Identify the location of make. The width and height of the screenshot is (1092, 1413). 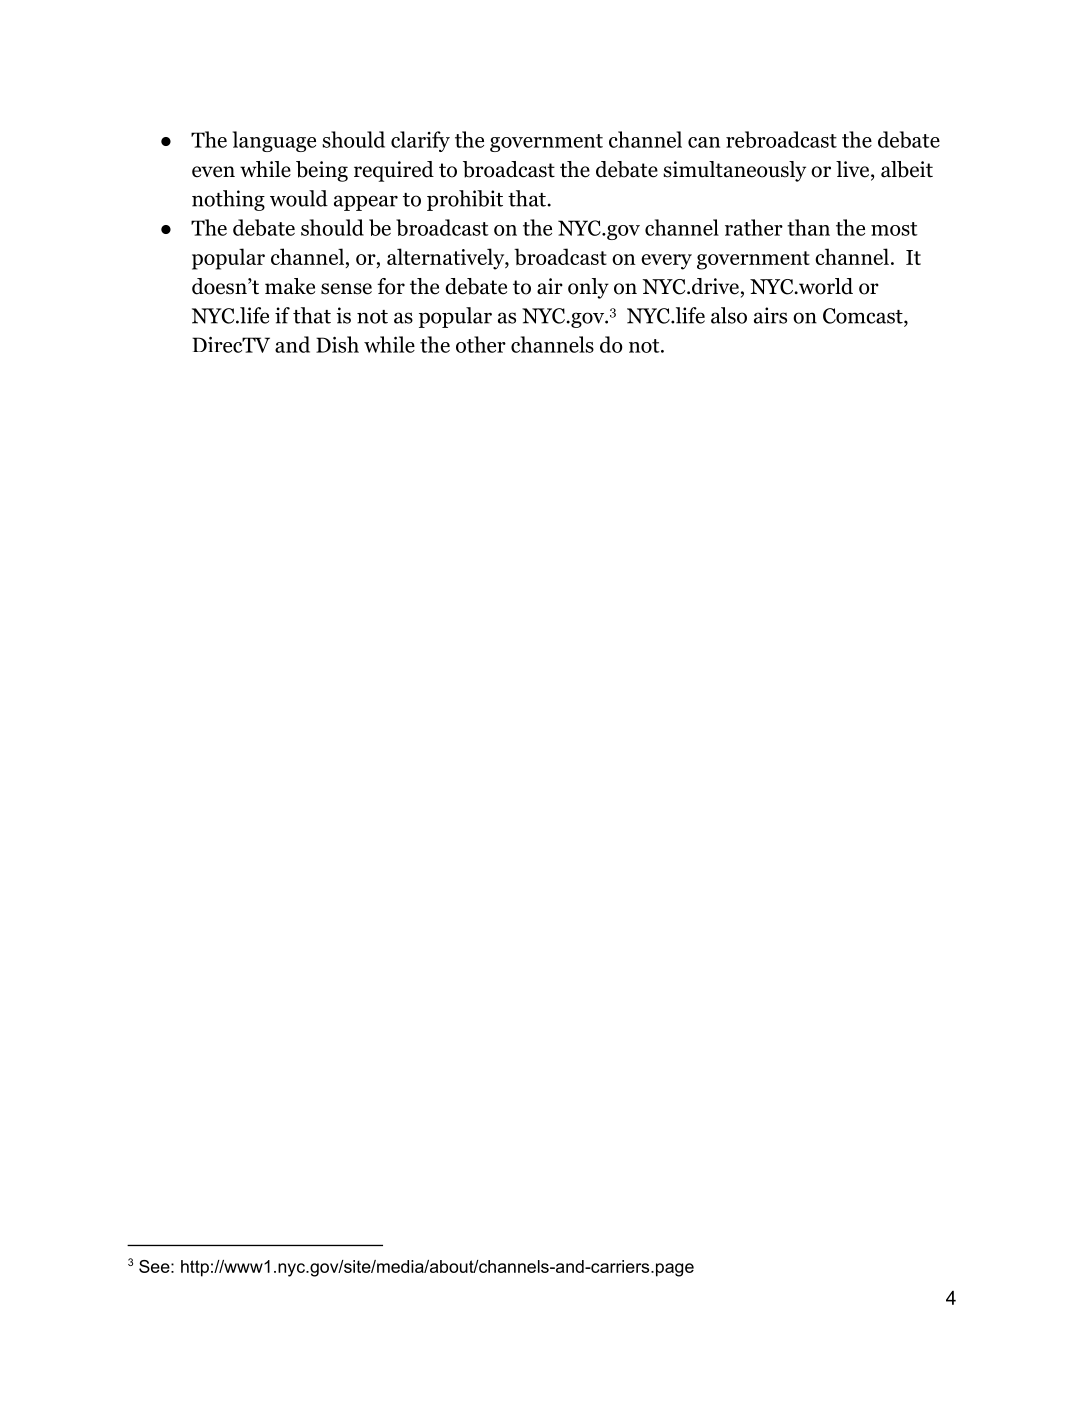
(290, 286).
